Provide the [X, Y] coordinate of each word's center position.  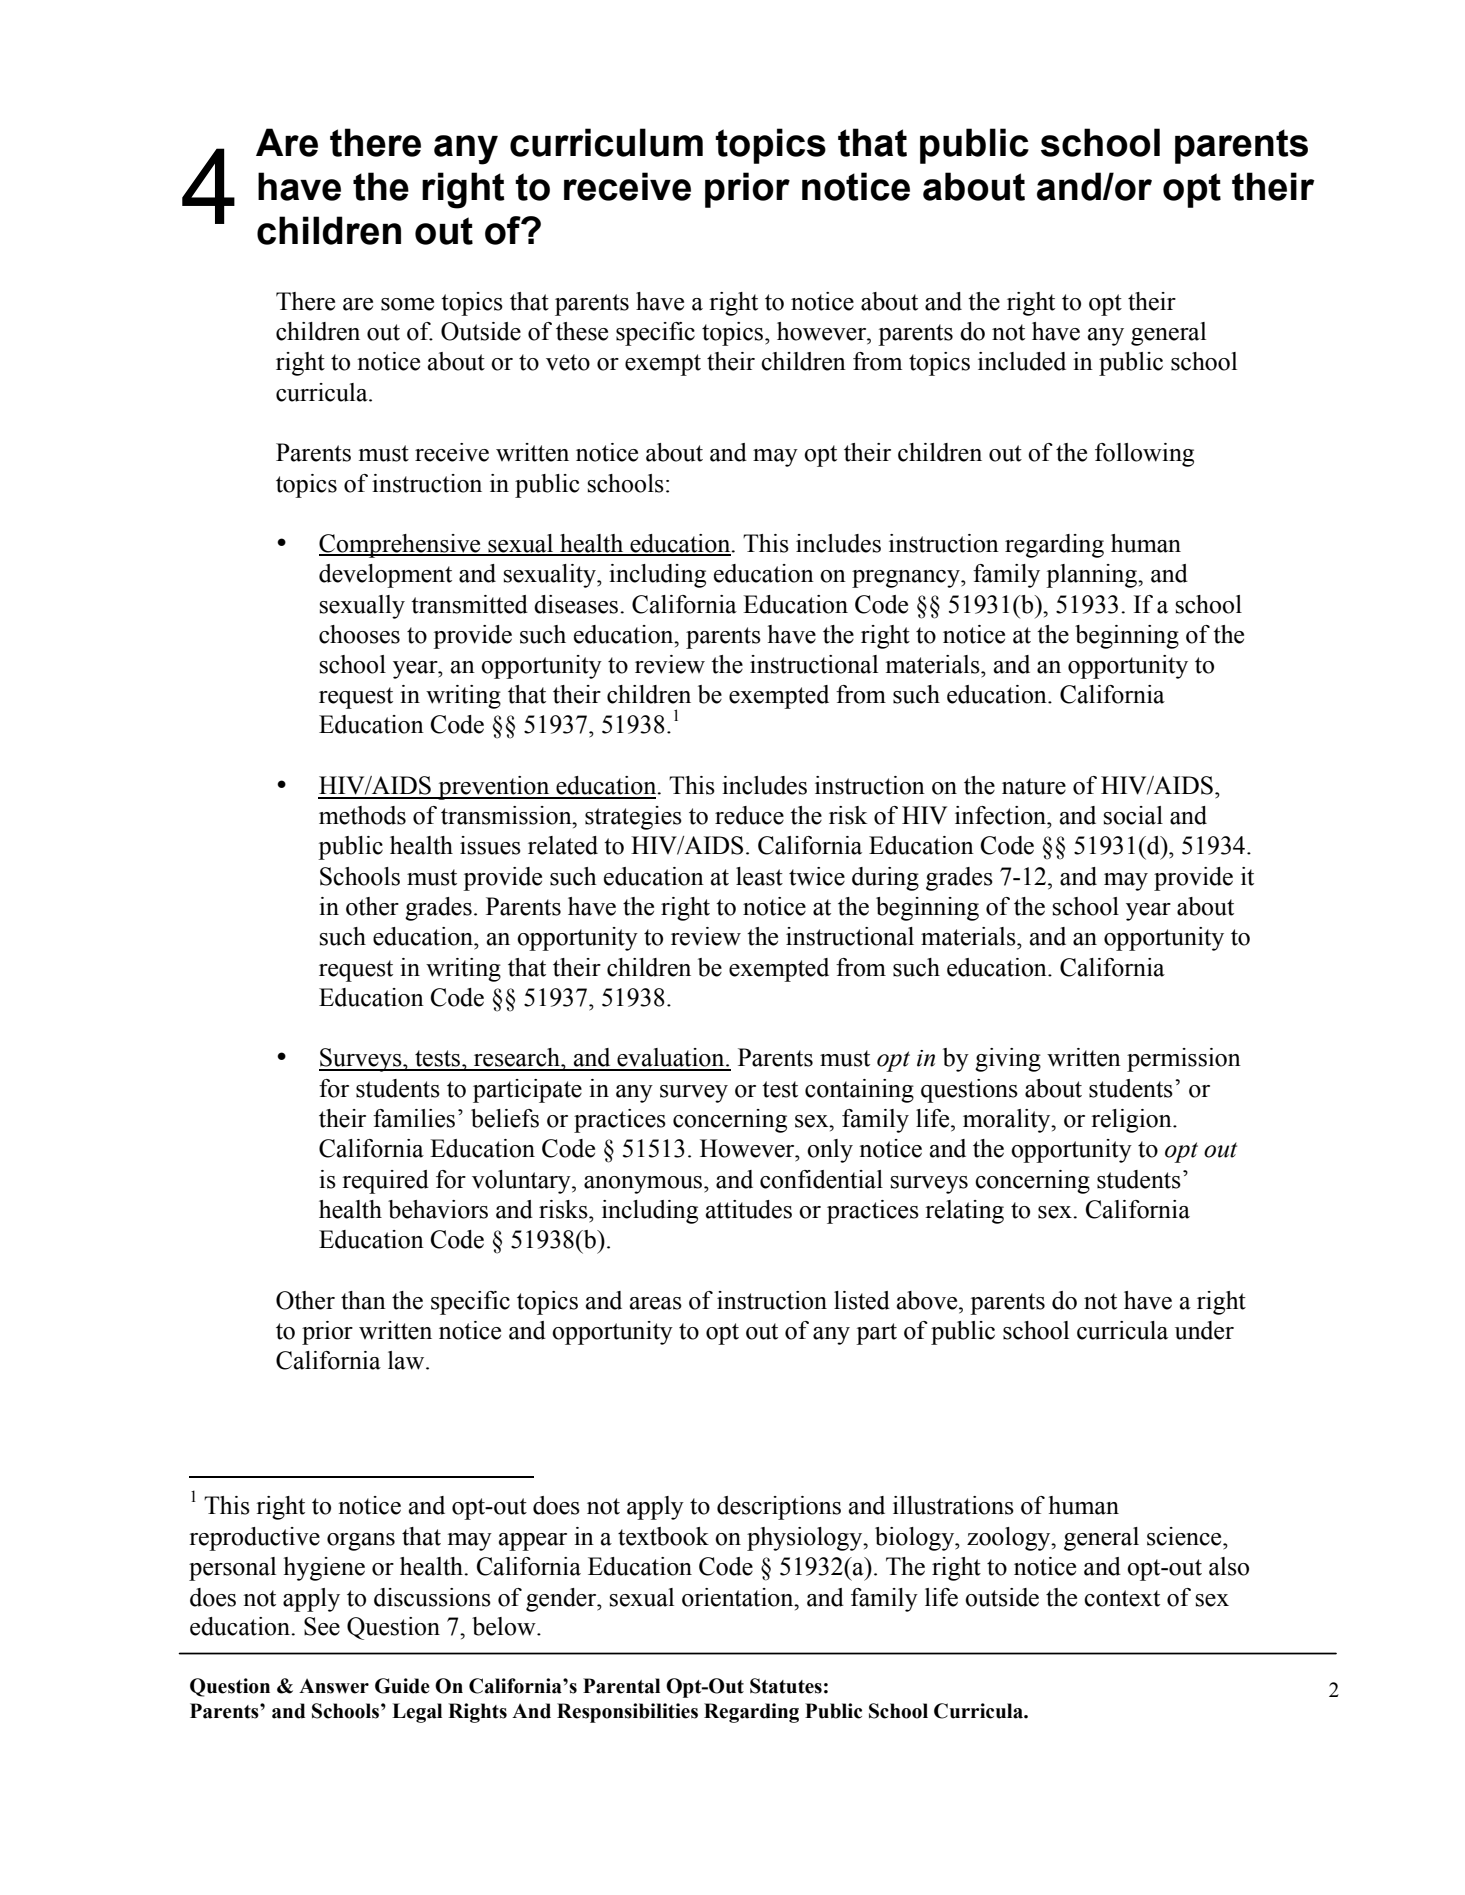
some [407, 304]
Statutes [786, 1686]
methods [362, 815]
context [1122, 1598]
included [1022, 361]
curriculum [606, 142]
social [1133, 815]
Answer [334, 1686]
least [759, 876]
